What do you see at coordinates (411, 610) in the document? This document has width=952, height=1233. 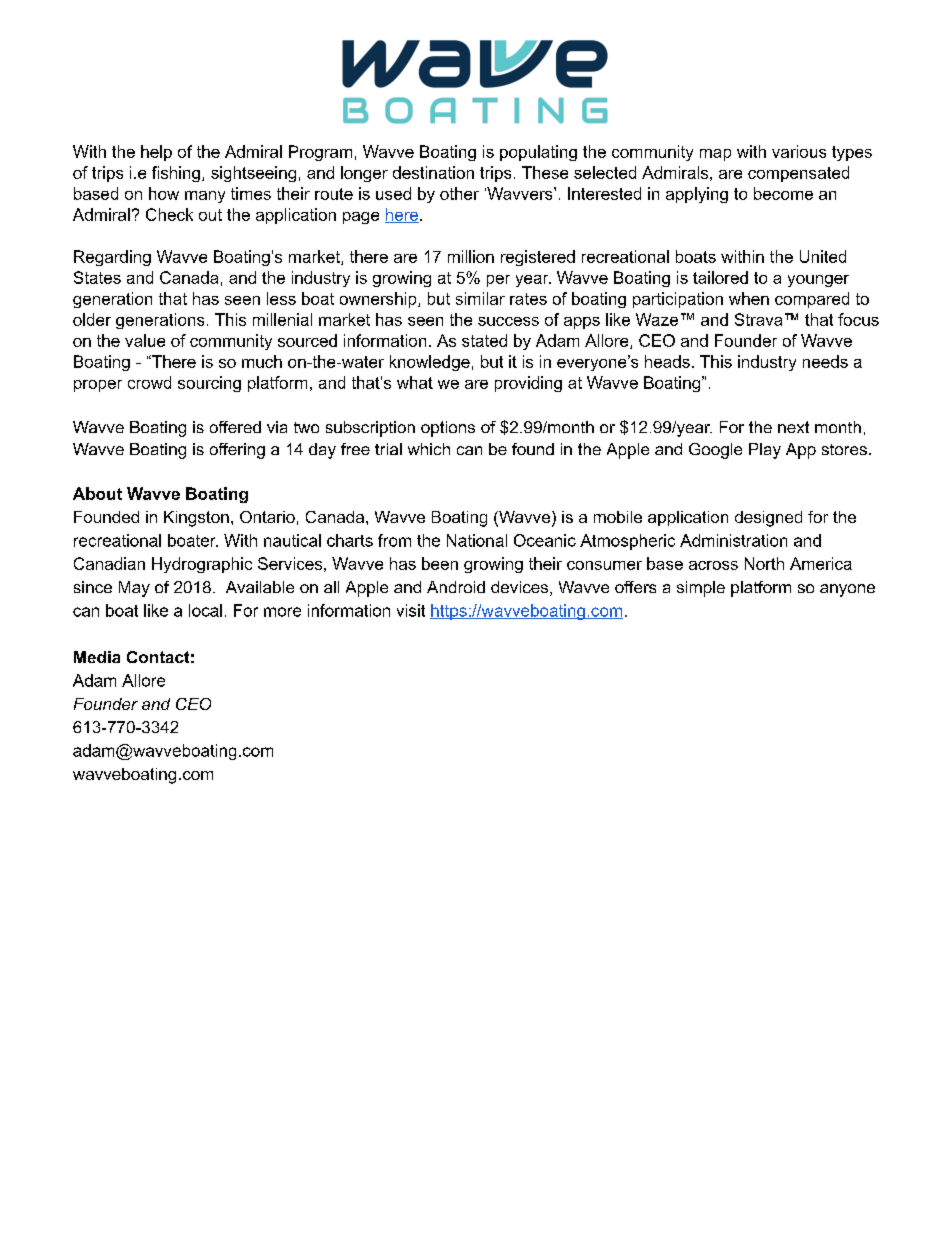 I see `visit` at bounding box center [411, 610].
